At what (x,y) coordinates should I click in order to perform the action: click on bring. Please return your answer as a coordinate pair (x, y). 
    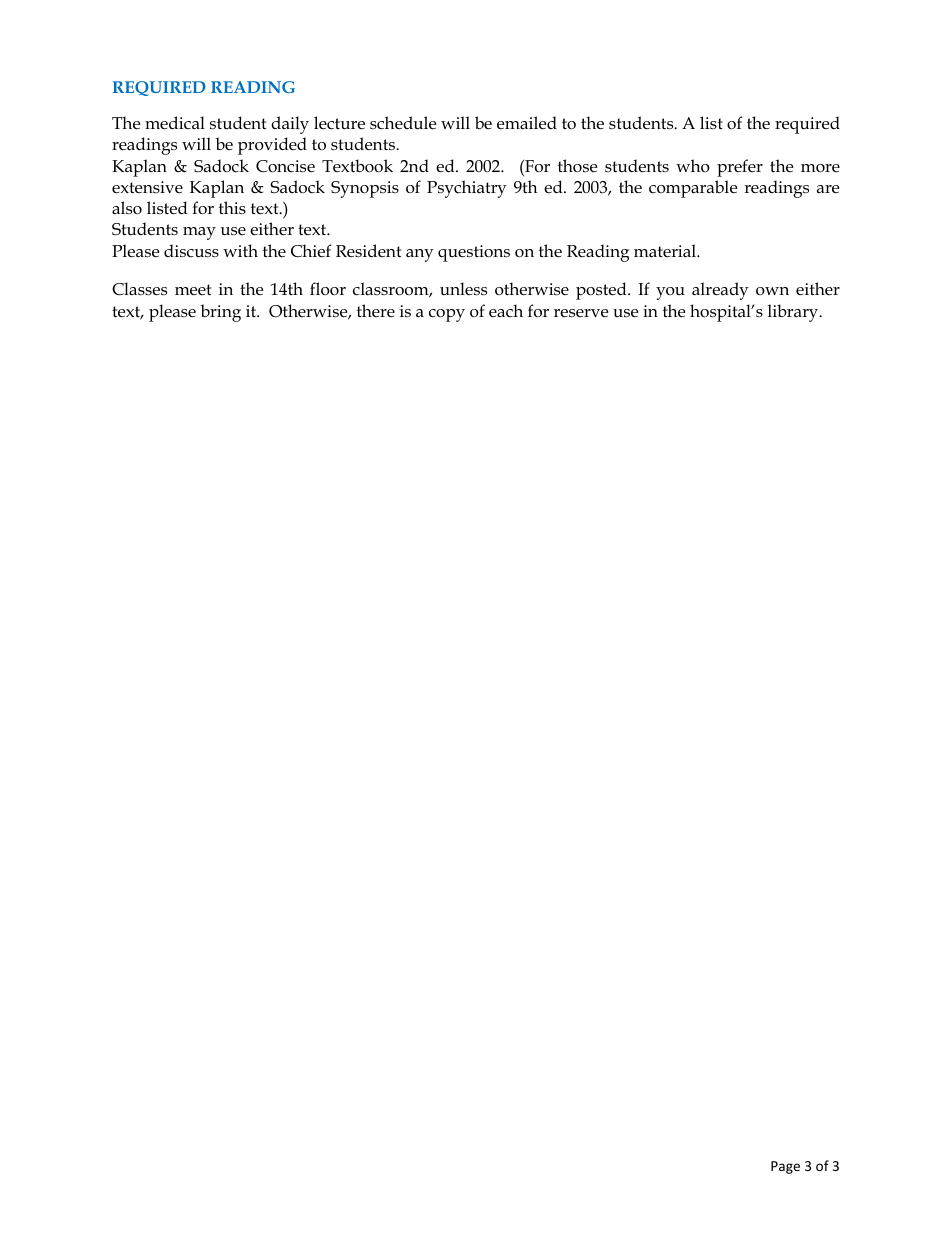
    Looking at the image, I should click on (220, 313).
